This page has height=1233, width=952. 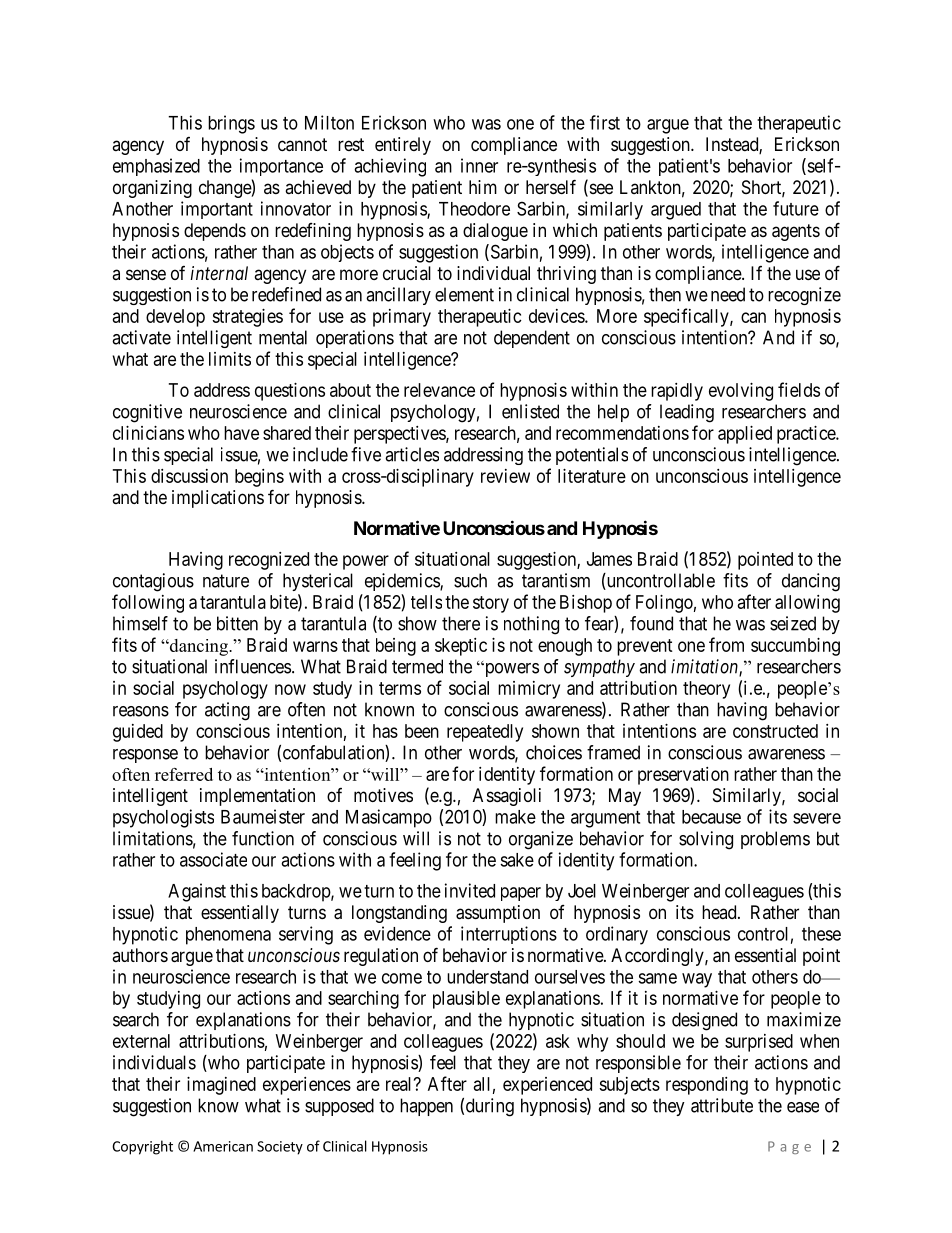 What do you see at coordinates (213, 859) in the page?
I see `associate` at bounding box center [213, 859].
